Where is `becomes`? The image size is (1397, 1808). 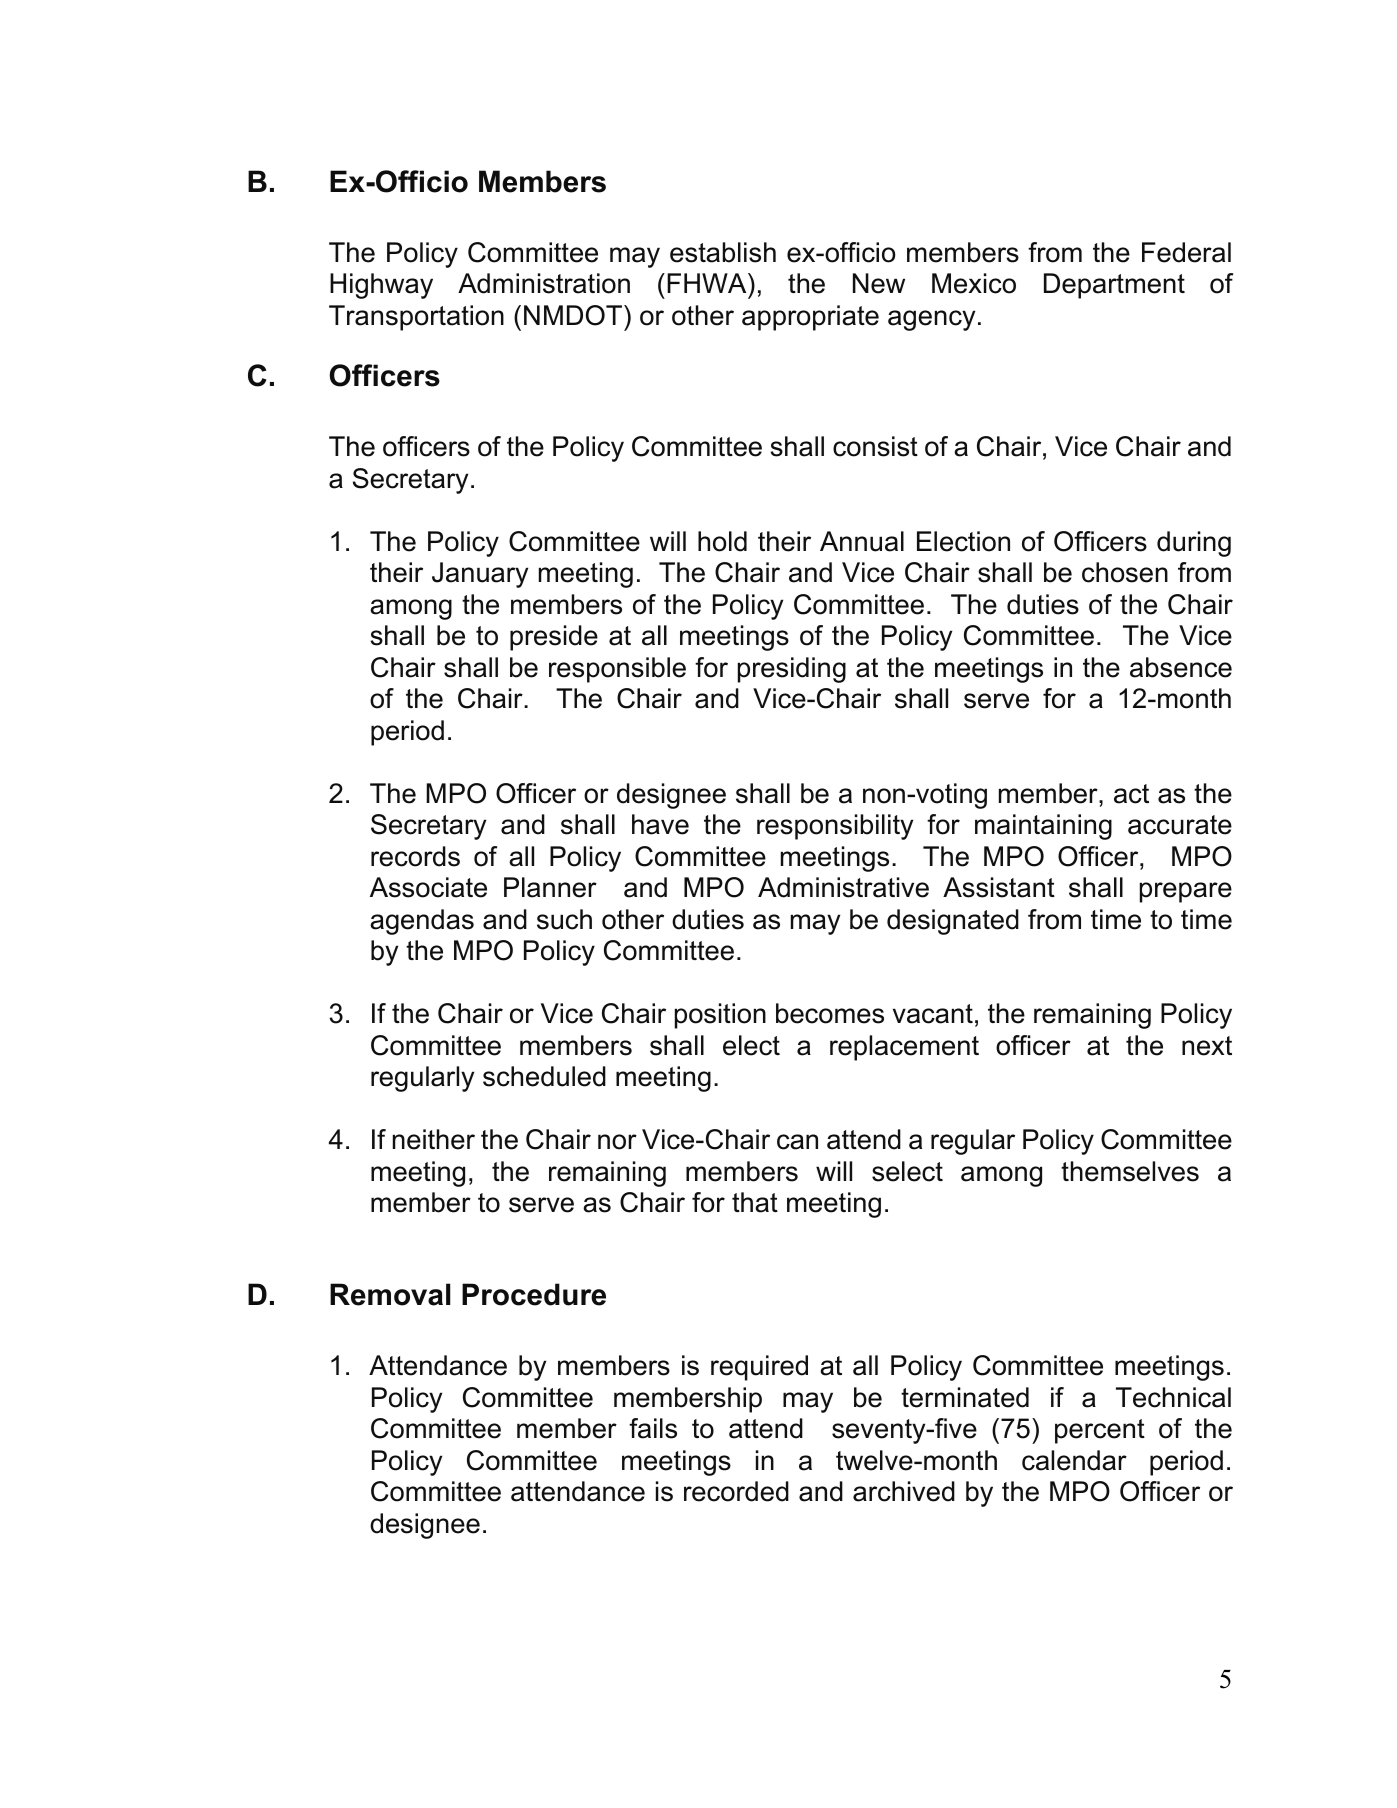 becomes is located at coordinates (830, 1013).
